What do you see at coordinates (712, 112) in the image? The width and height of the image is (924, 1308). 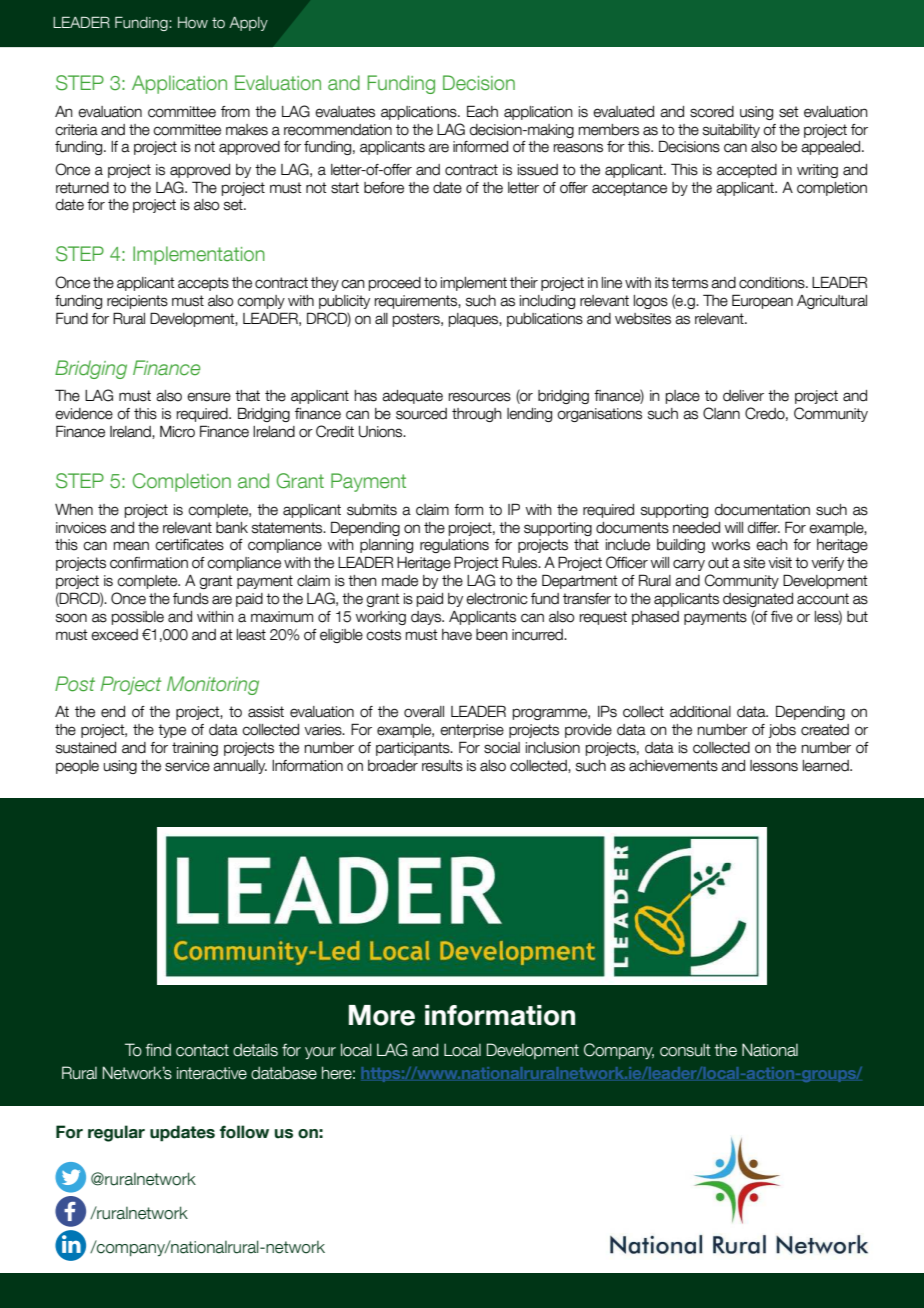 I see `scored` at bounding box center [712, 112].
